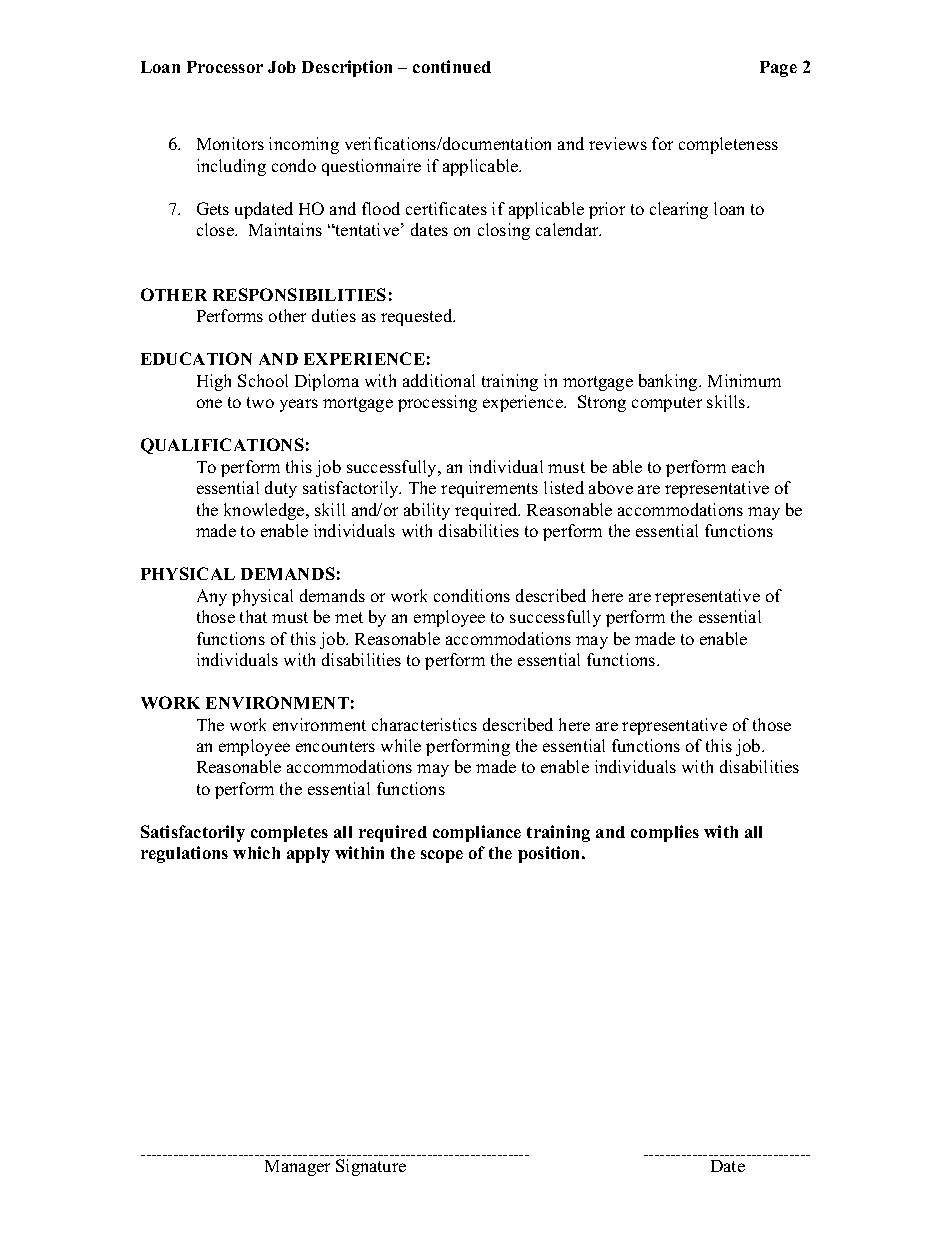  Describe the element at coordinates (452, 66) in the screenshot. I see `continued` at that location.
